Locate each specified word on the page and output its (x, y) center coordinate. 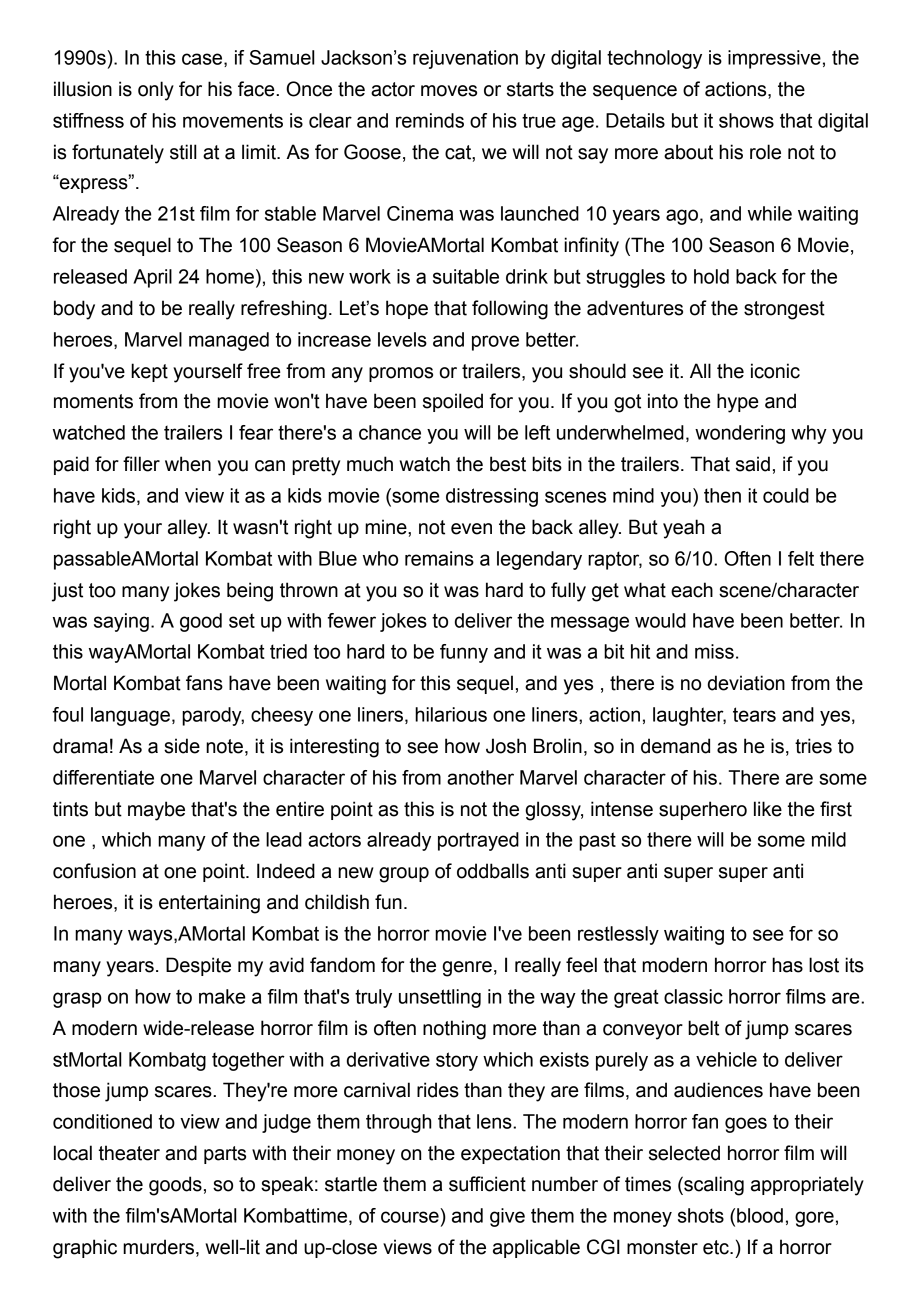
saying (121, 622)
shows (746, 120)
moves (449, 91)
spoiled (453, 402)
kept (149, 372)
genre (467, 969)
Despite (198, 966)
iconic (775, 371)
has (787, 965)
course (410, 1217)
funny (464, 653)
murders (158, 1247)
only (156, 91)
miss (714, 651)
